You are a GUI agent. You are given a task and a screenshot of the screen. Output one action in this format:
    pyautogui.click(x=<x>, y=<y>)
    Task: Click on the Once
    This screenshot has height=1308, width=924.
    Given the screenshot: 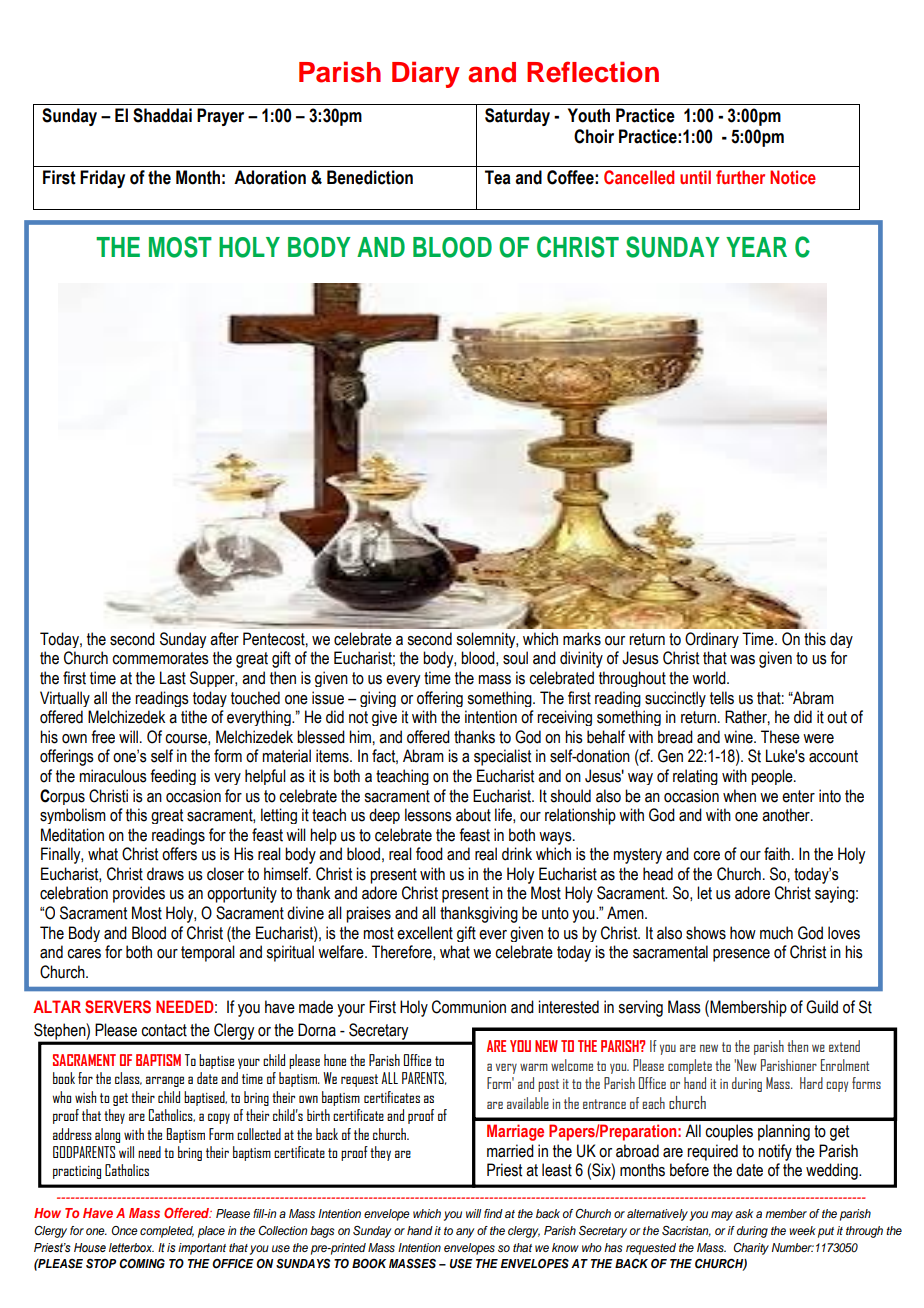 What is the action you would take?
    pyautogui.click(x=125, y=1230)
